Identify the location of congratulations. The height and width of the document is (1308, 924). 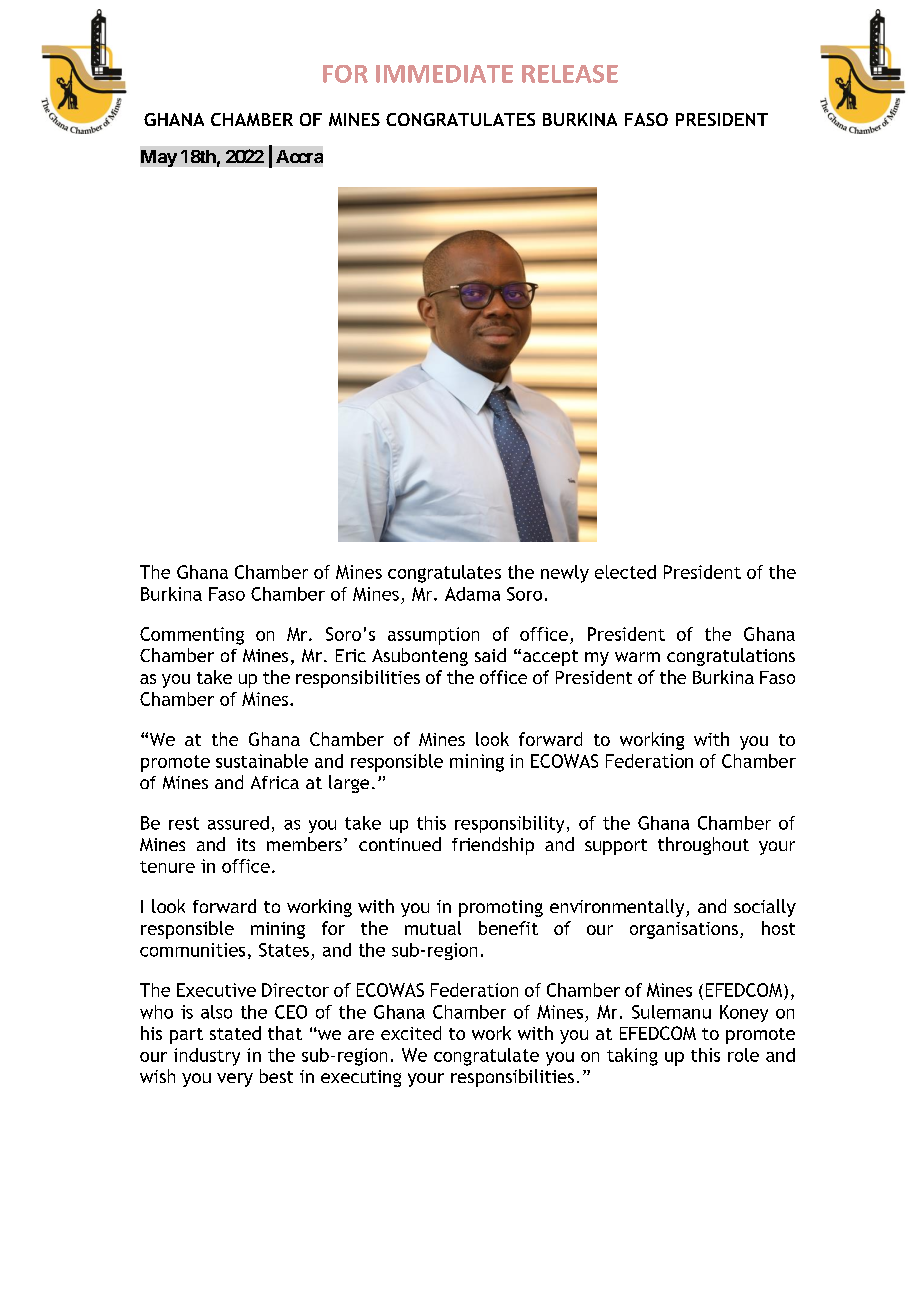
(731, 657).
